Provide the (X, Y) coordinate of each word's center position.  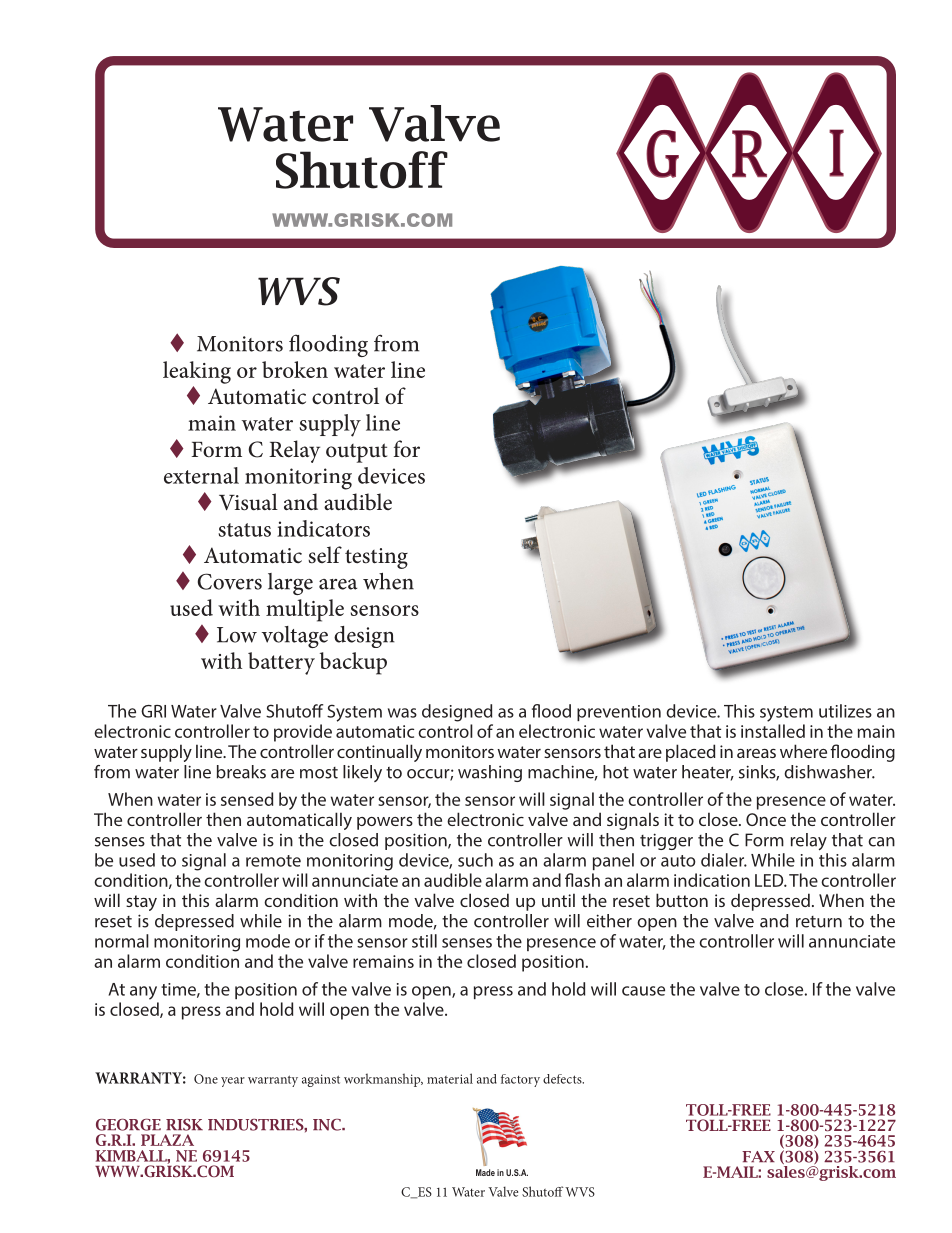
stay (141, 903)
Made (485, 1172)
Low (237, 635)
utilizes (845, 711)
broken (295, 369)
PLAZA (167, 1140)
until (558, 900)
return (819, 922)
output (356, 453)
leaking (197, 372)
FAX (758, 1156)
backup (353, 663)
